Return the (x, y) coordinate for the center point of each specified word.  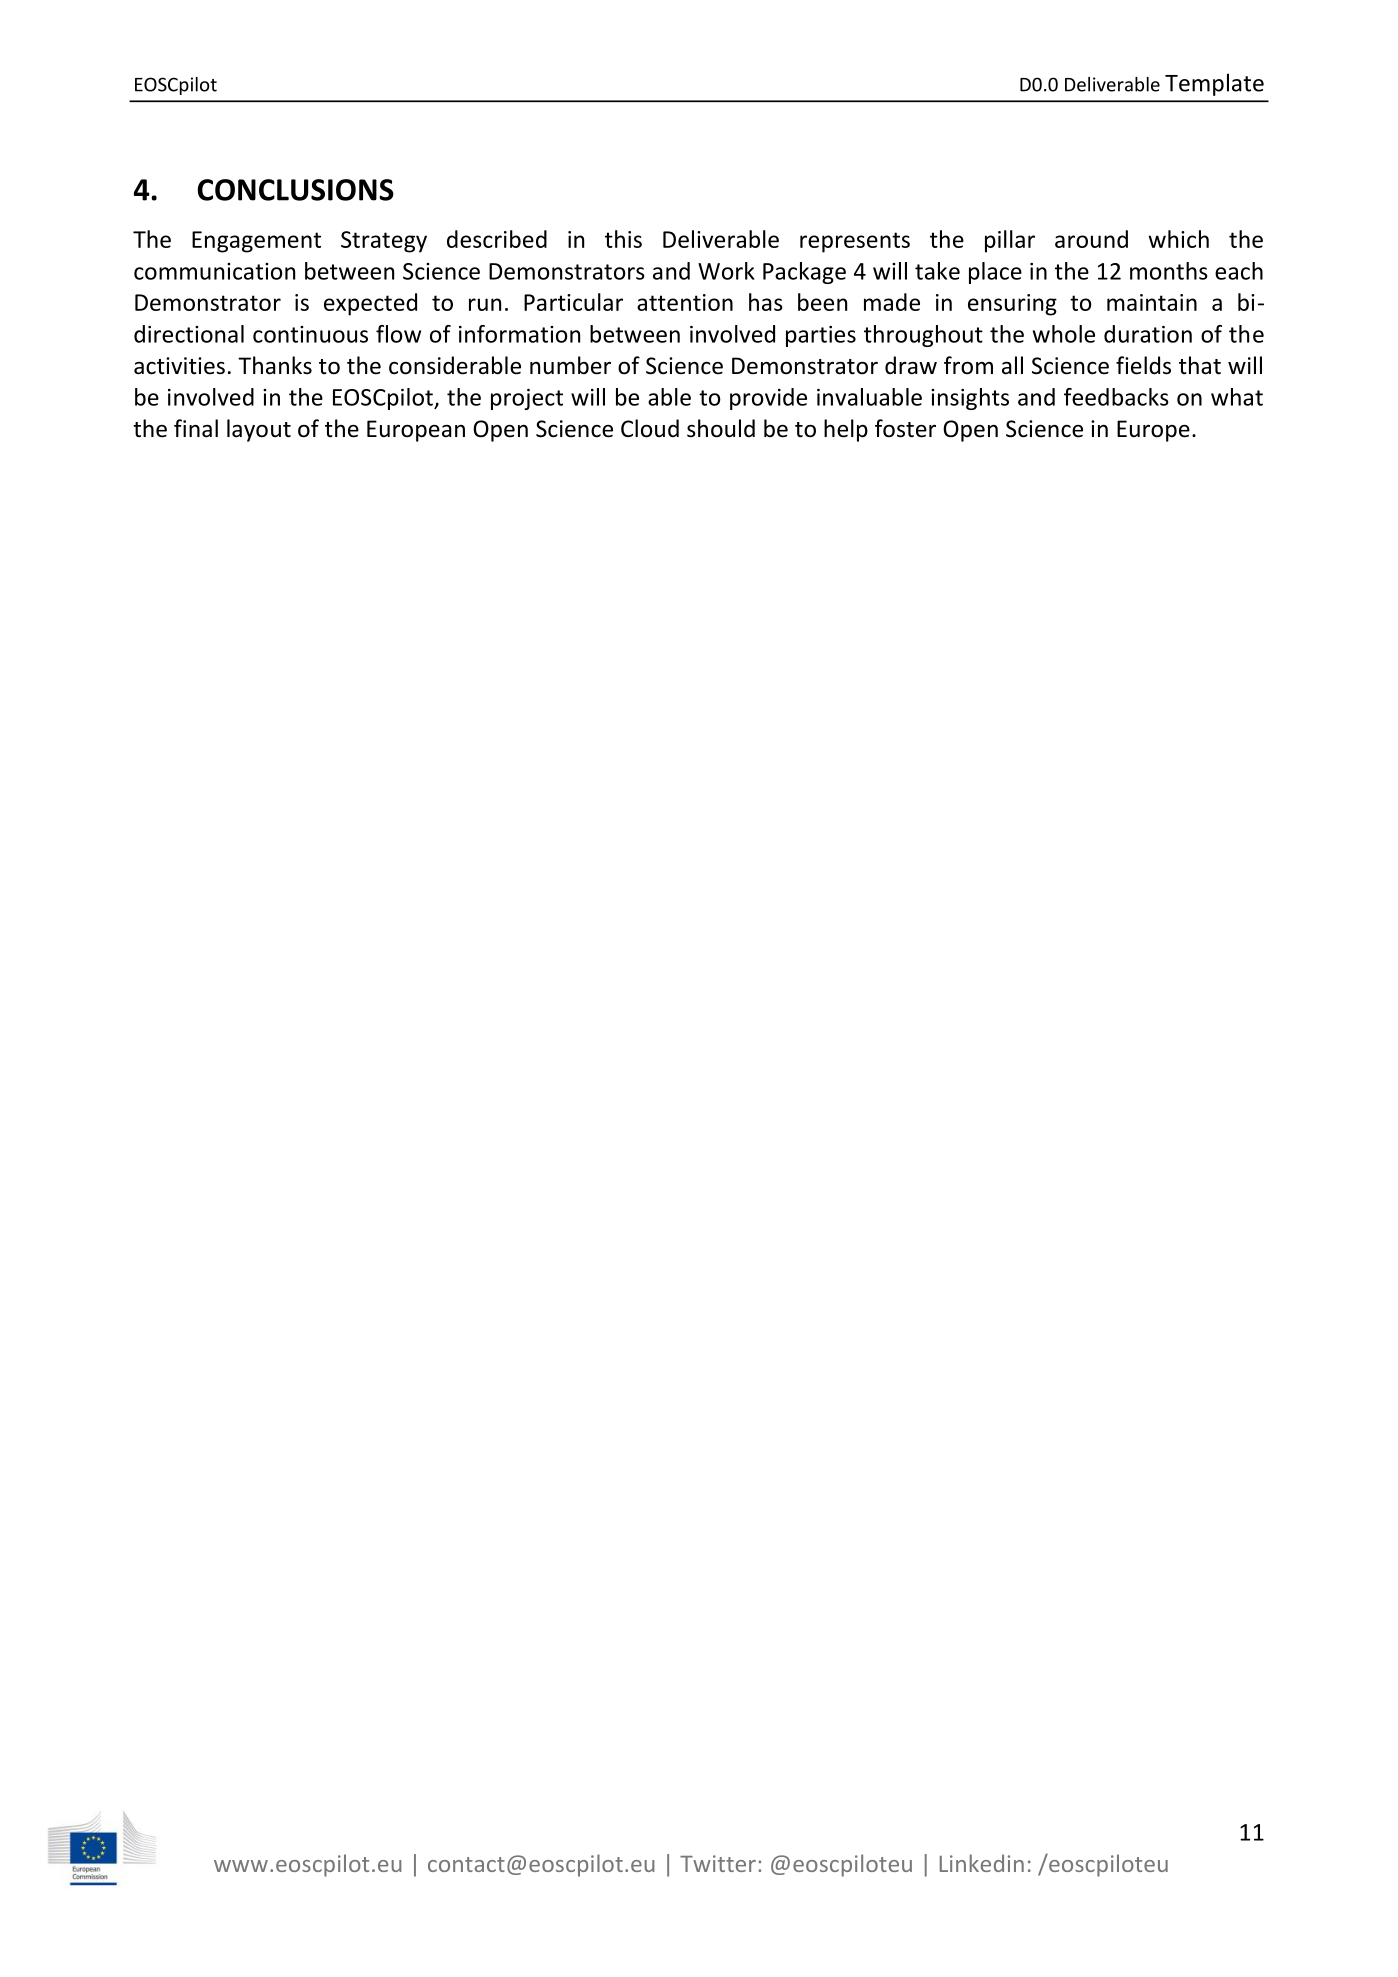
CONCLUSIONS (295, 190)
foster (905, 428)
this (623, 239)
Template (1214, 84)
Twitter (718, 1863)
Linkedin (982, 1863)
